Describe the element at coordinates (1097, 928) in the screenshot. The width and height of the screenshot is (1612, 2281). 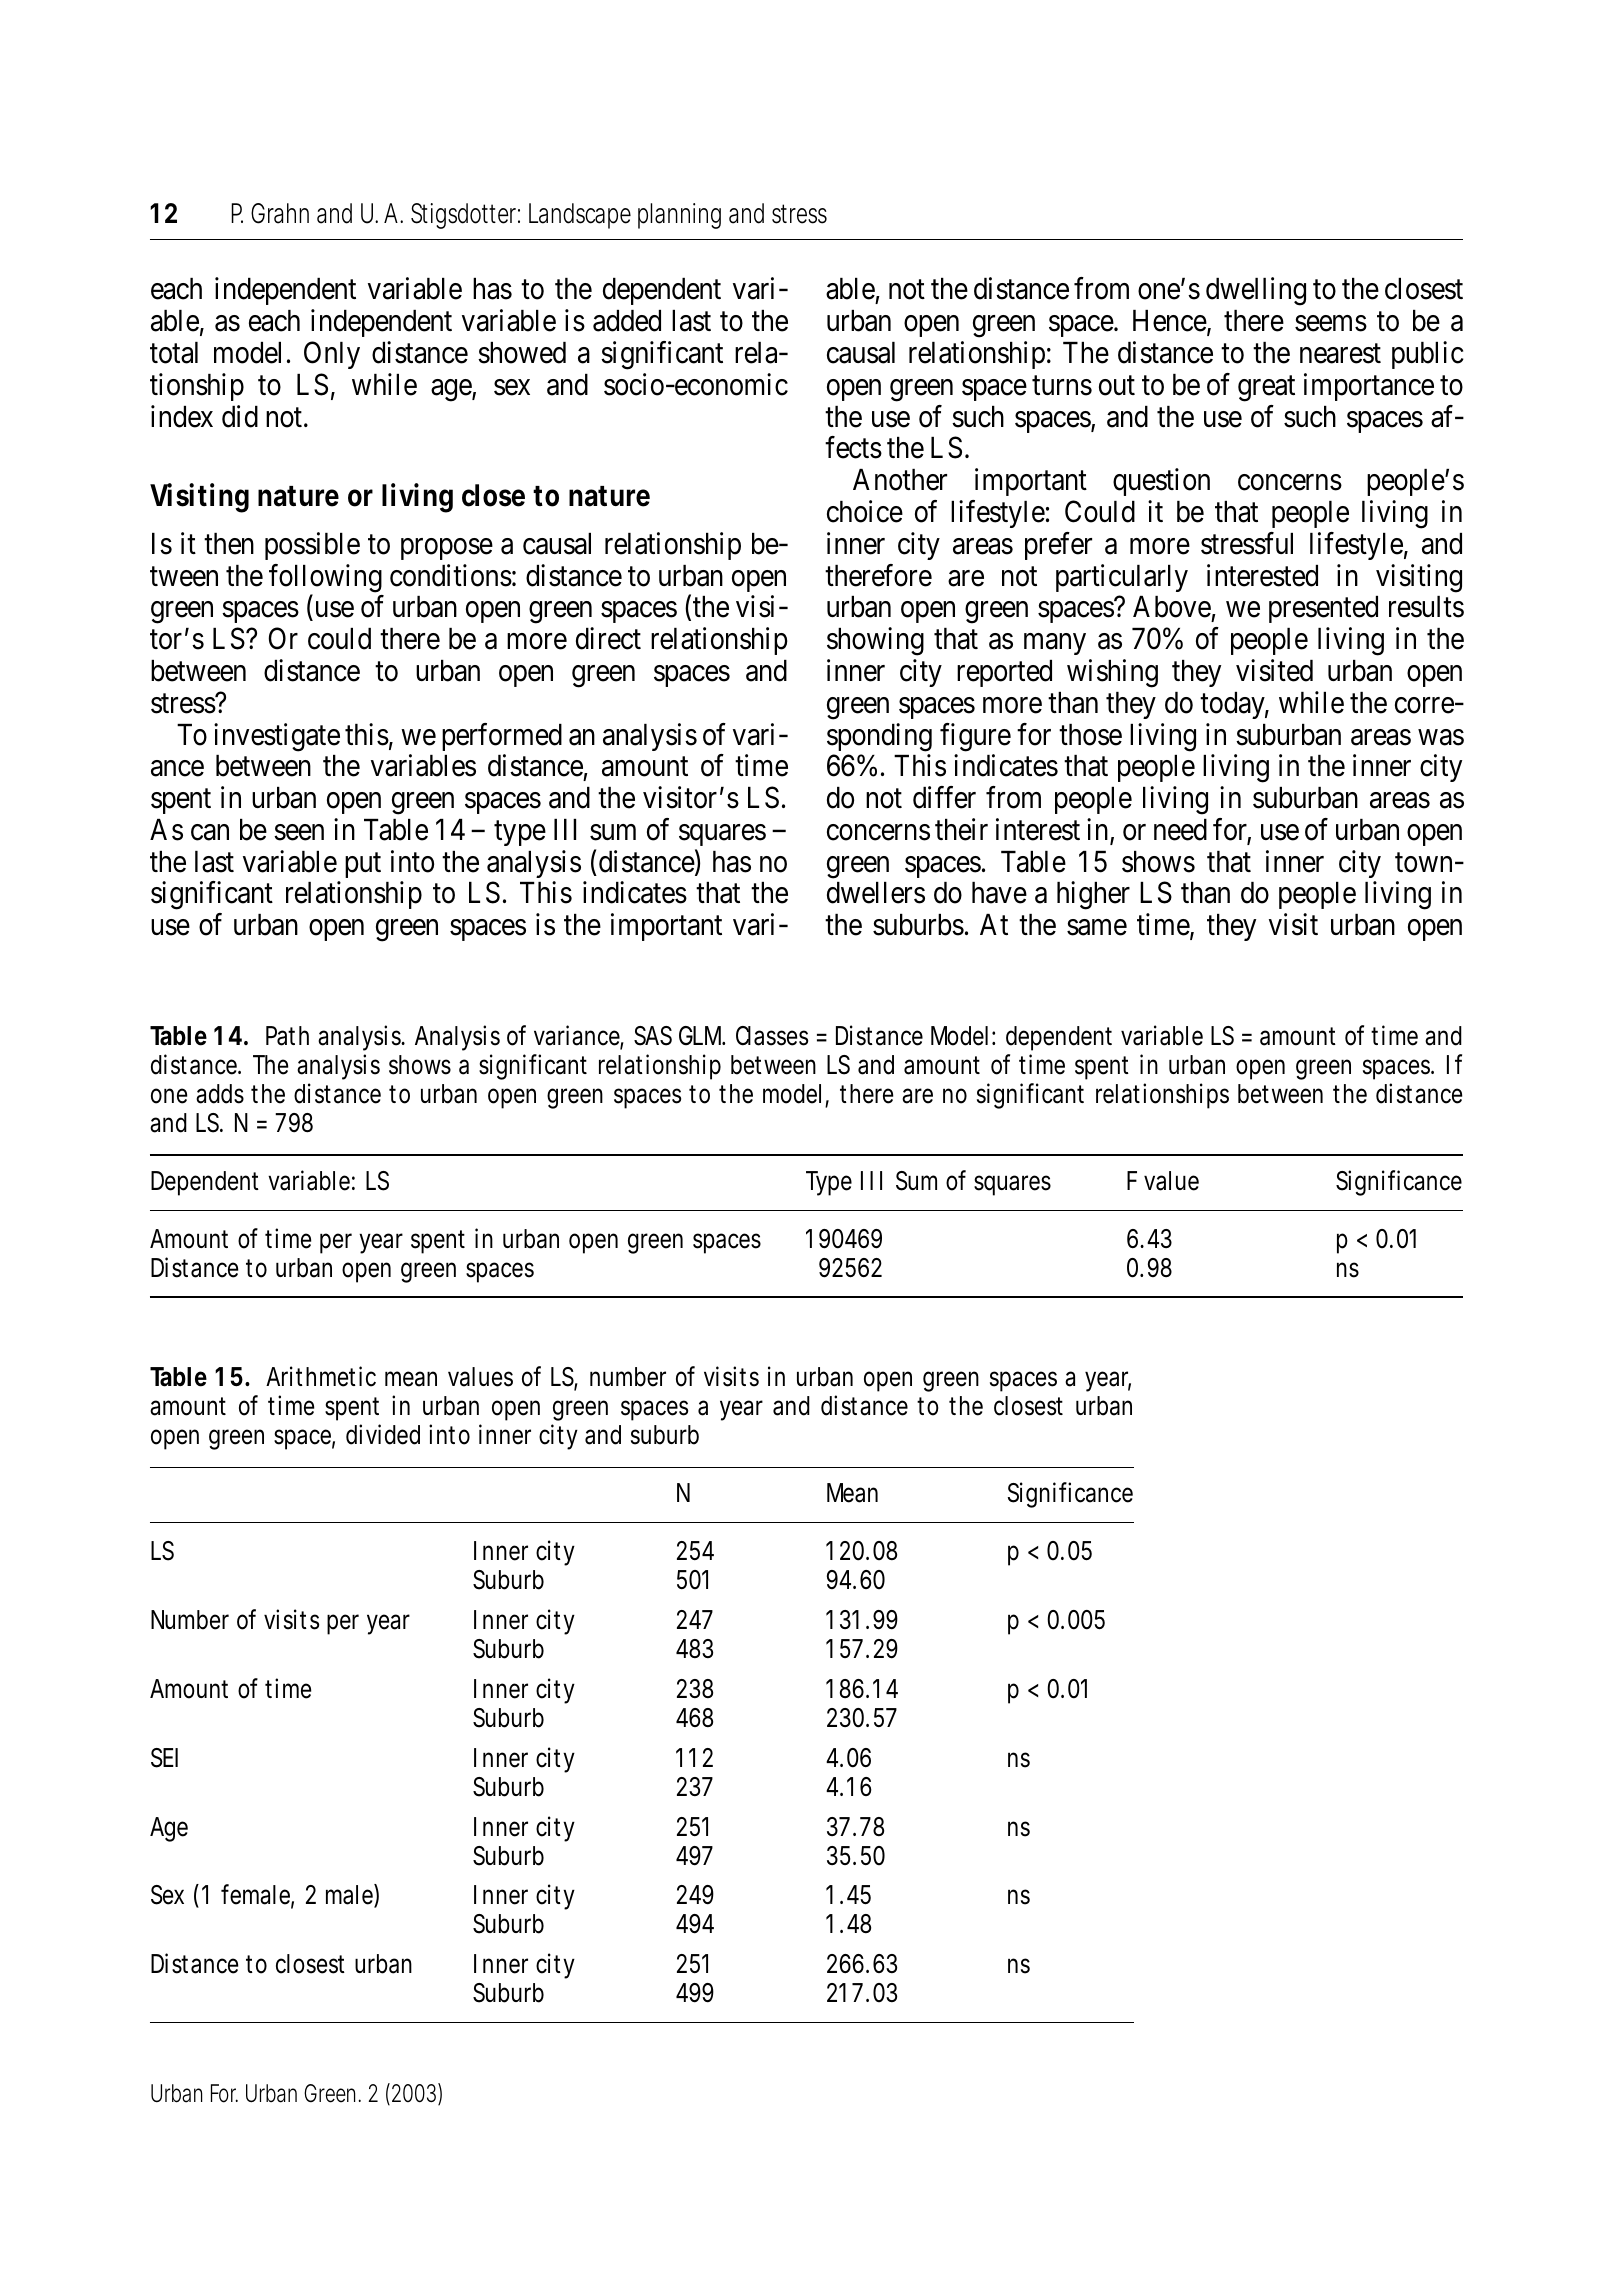
I see `same` at that location.
